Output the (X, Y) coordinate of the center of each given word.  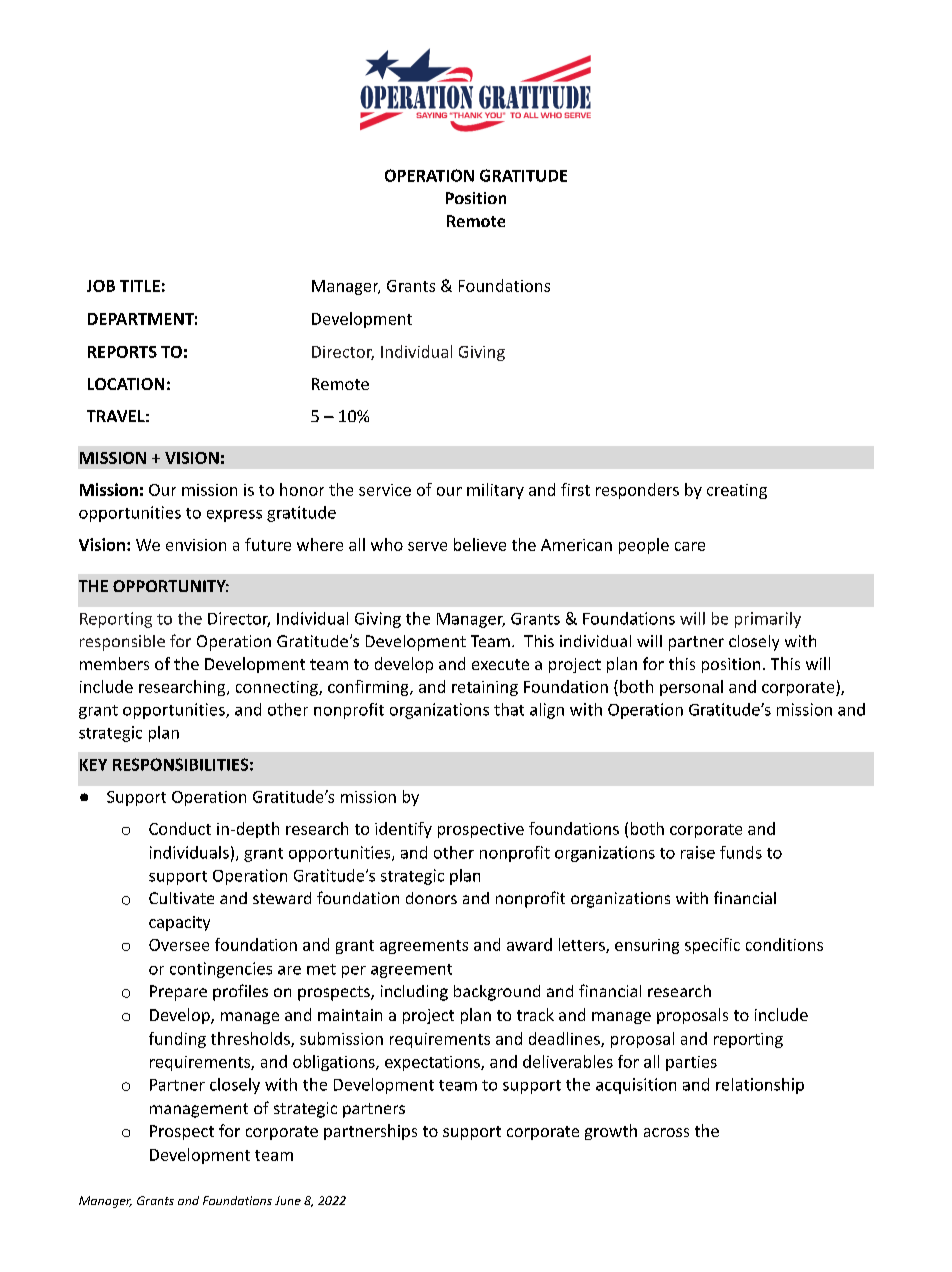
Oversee (179, 945)
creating (737, 491)
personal (691, 688)
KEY (93, 765)
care (690, 546)
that (509, 709)
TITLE (140, 286)
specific (712, 946)
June (288, 1200)
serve (427, 546)
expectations (433, 1063)
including (414, 993)
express (234, 516)
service (385, 490)
